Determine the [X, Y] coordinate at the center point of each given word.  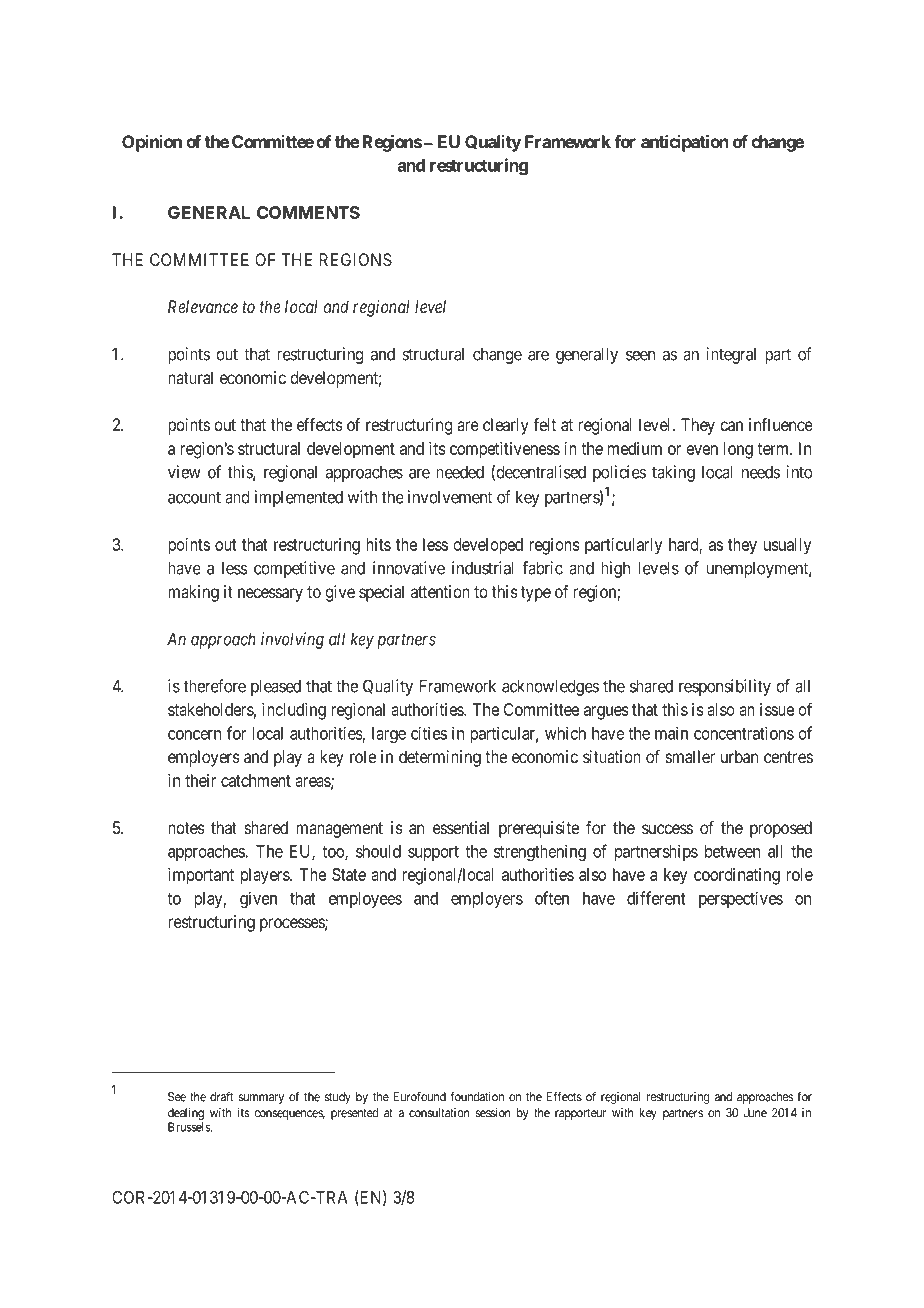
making [193, 593]
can [731, 426]
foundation [477, 1096]
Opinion [152, 143]
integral [731, 355]
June [755, 1113]
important [201, 876]
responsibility [725, 687]
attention [440, 592]
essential [461, 828]
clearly [506, 426]
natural [190, 378]
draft [222, 1097]
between [732, 851]
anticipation [685, 143]
